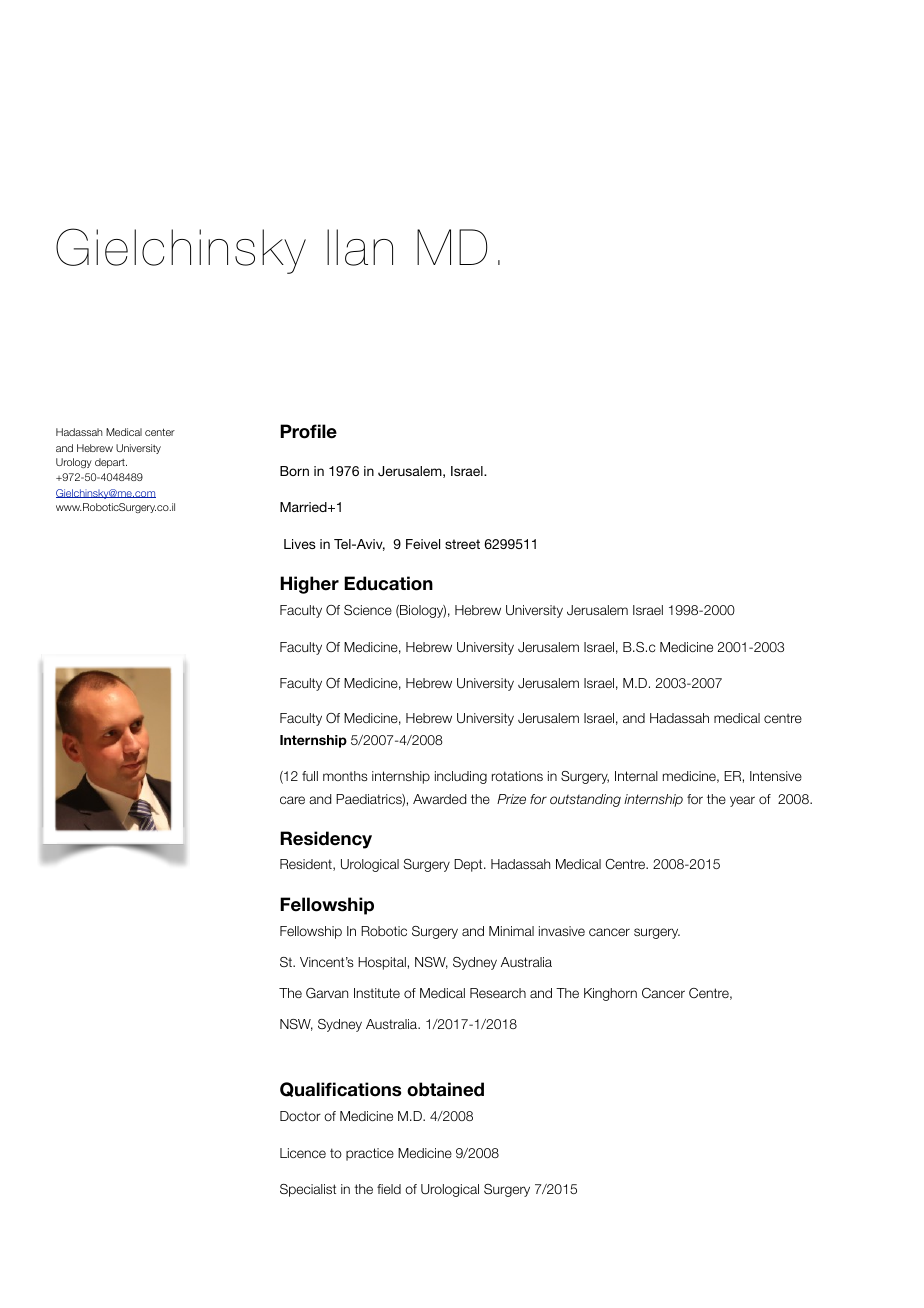 This screenshot has width=924, height=1308. I want to click on Internal, so click(636, 776).
